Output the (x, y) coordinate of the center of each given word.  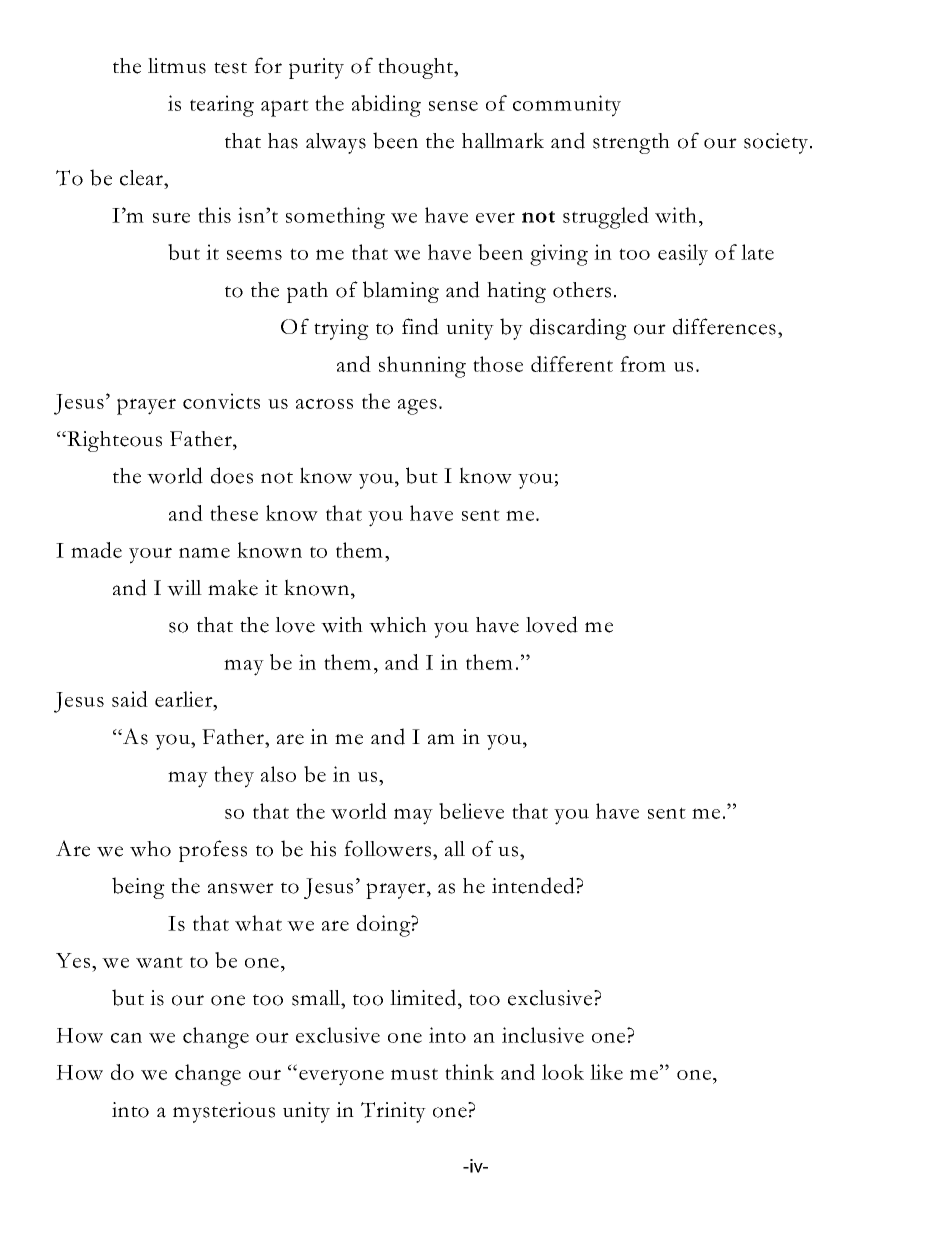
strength (631, 143)
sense (453, 106)
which (398, 625)
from (643, 364)
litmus (177, 66)
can (126, 1038)
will (184, 588)
